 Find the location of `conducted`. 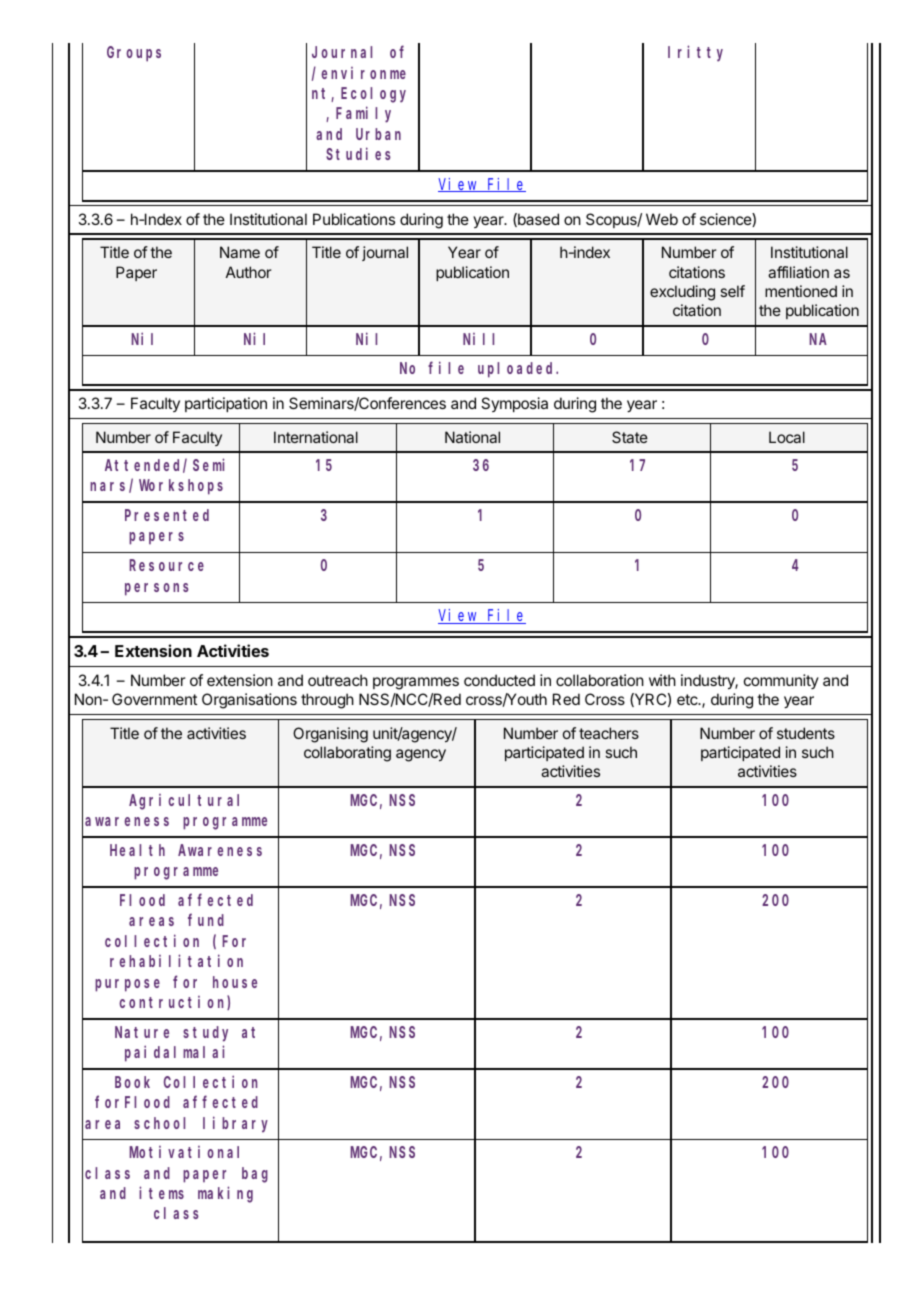

conducted is located at coordinates (499, 680).
